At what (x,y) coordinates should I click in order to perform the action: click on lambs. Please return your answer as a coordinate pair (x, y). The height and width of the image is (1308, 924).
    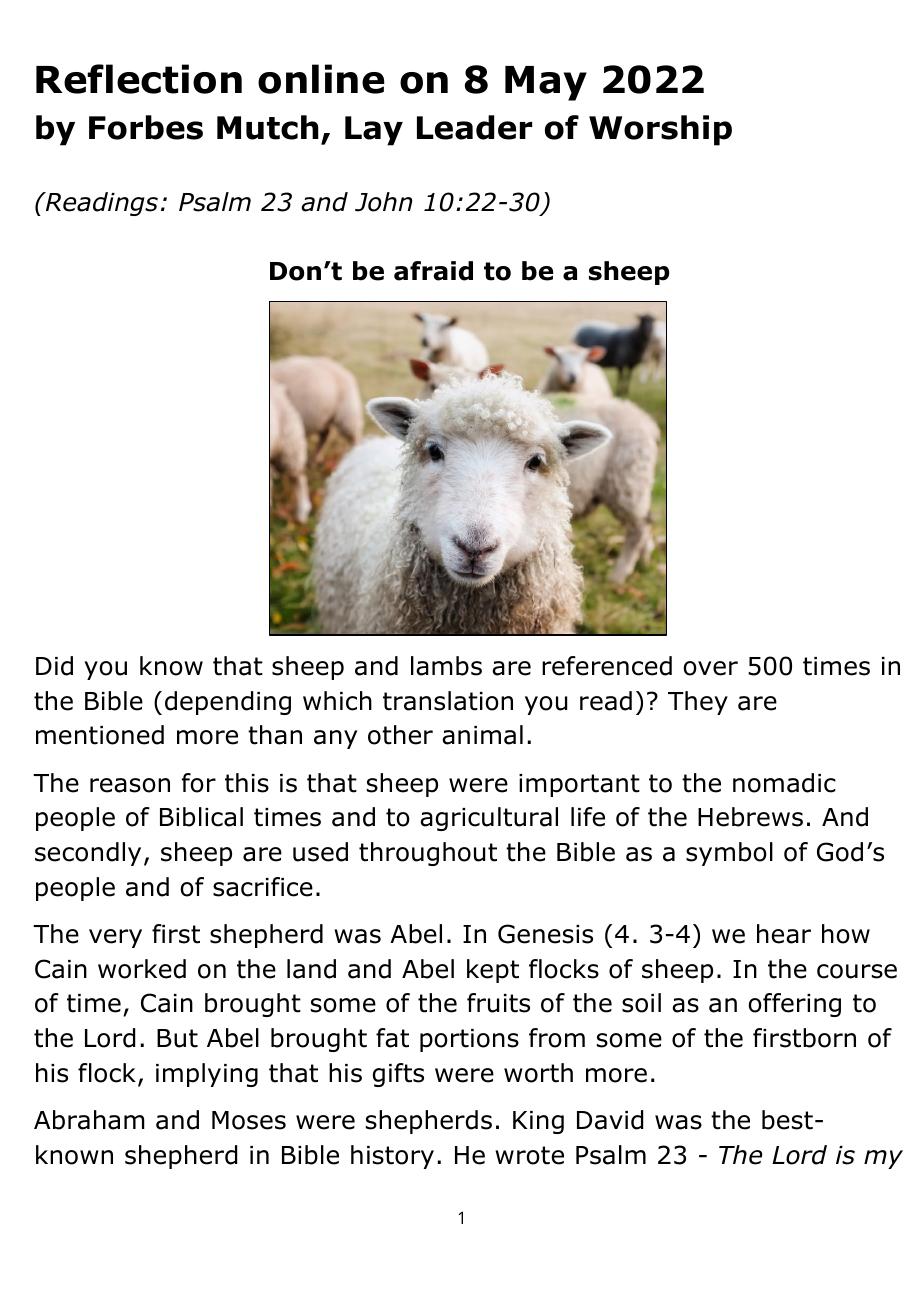
    Looking at the image, I should click on (446, 666).
